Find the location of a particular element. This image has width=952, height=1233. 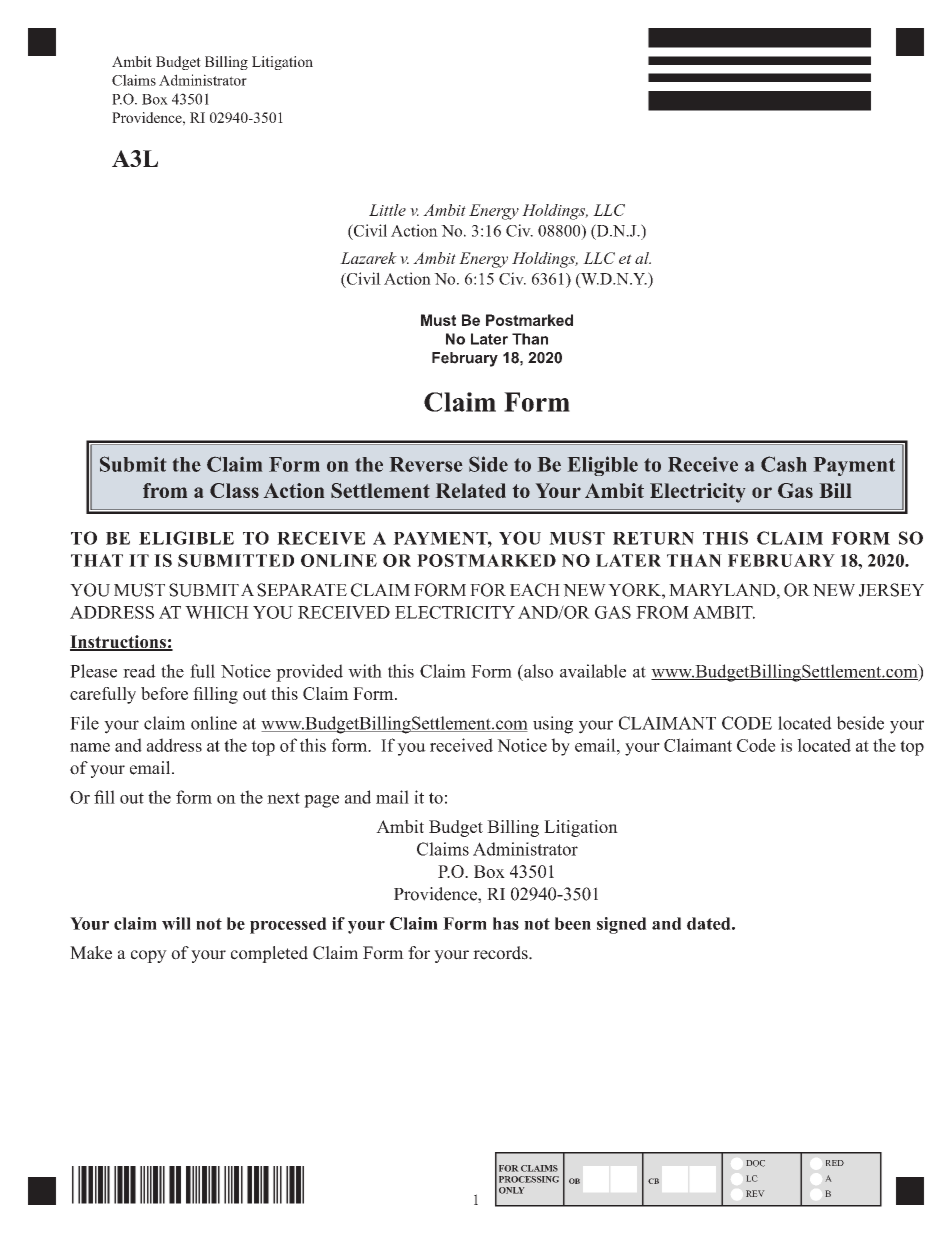

DOC is located at coordinates (756, 1163).
